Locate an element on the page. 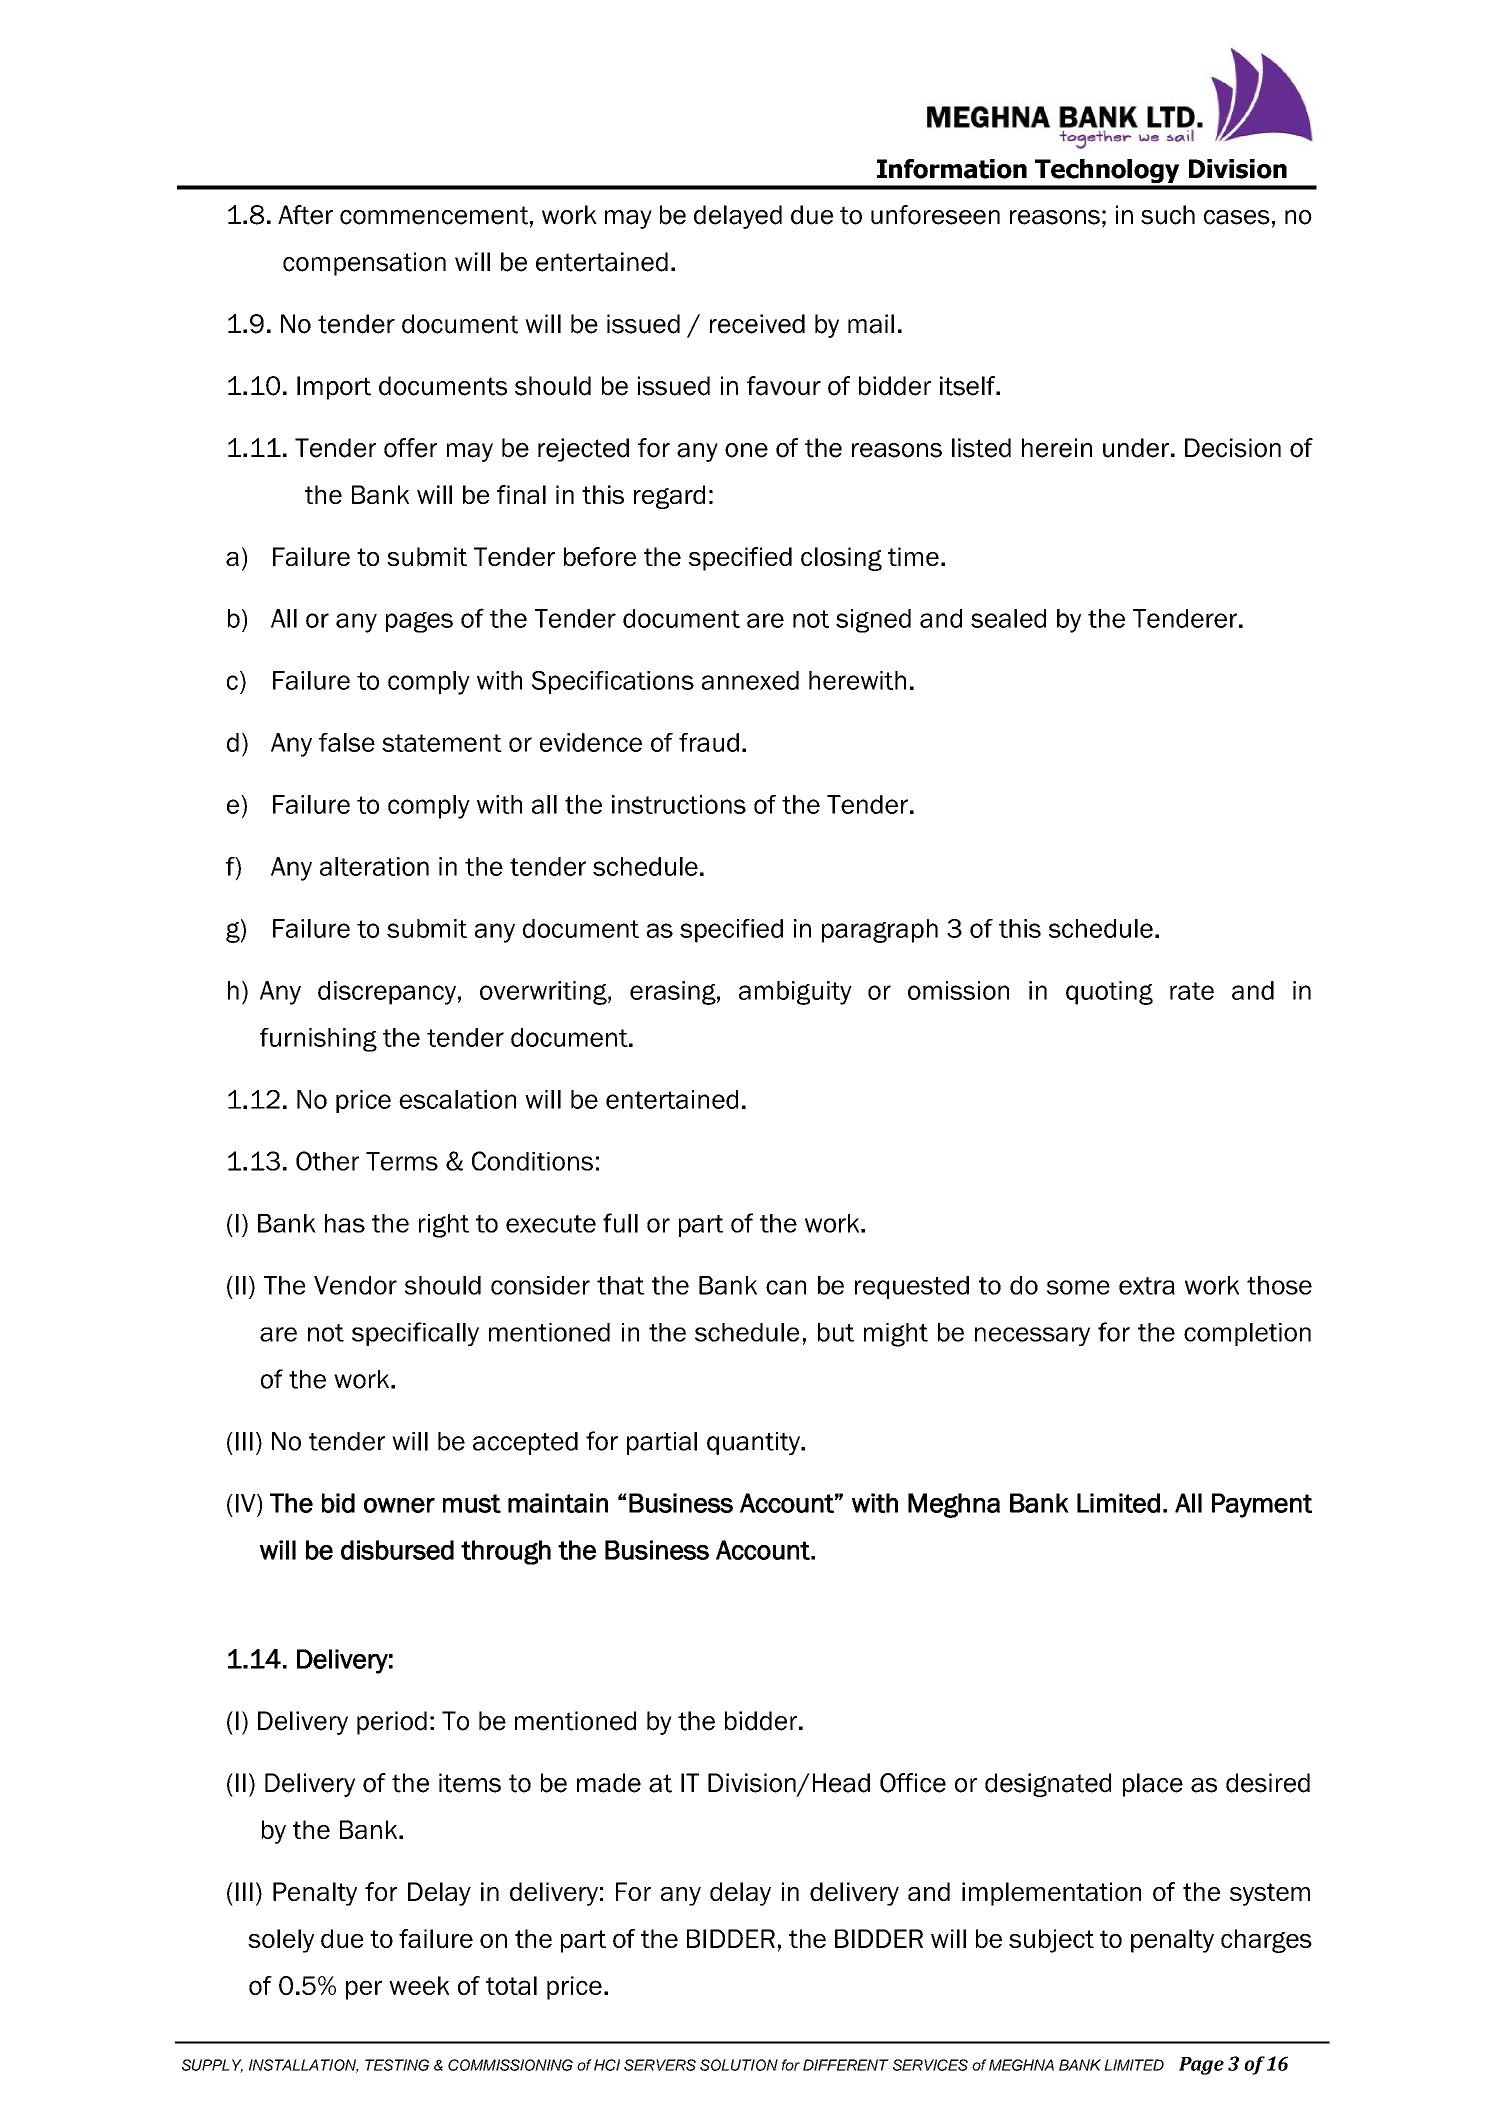 The width and height of the document is (1493, 2111). After is located at coordinates (305, 215).
